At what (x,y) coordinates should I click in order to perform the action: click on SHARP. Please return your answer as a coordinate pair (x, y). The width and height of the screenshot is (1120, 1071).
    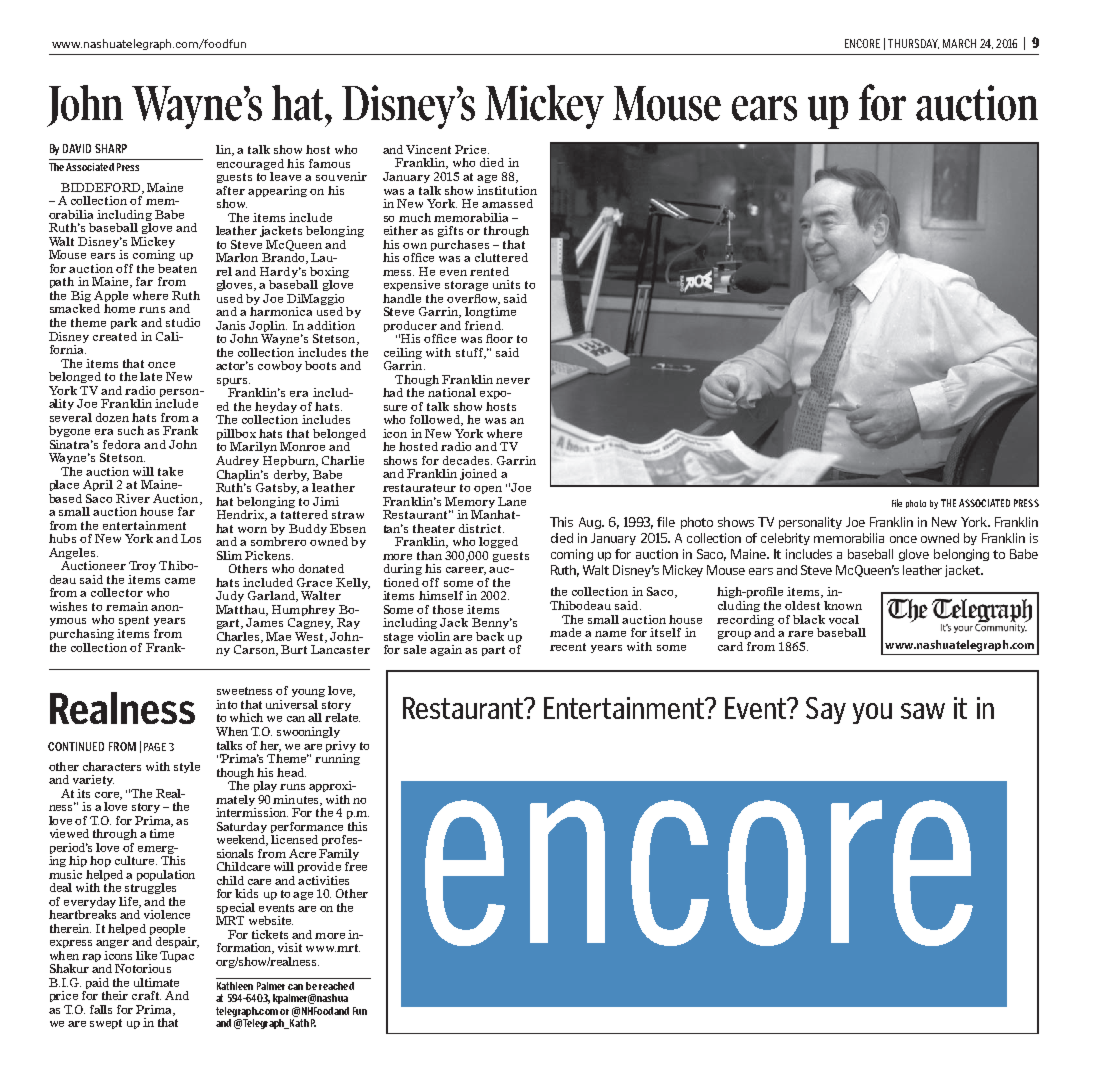
    Looking at the image, I should click on (111, 148).
